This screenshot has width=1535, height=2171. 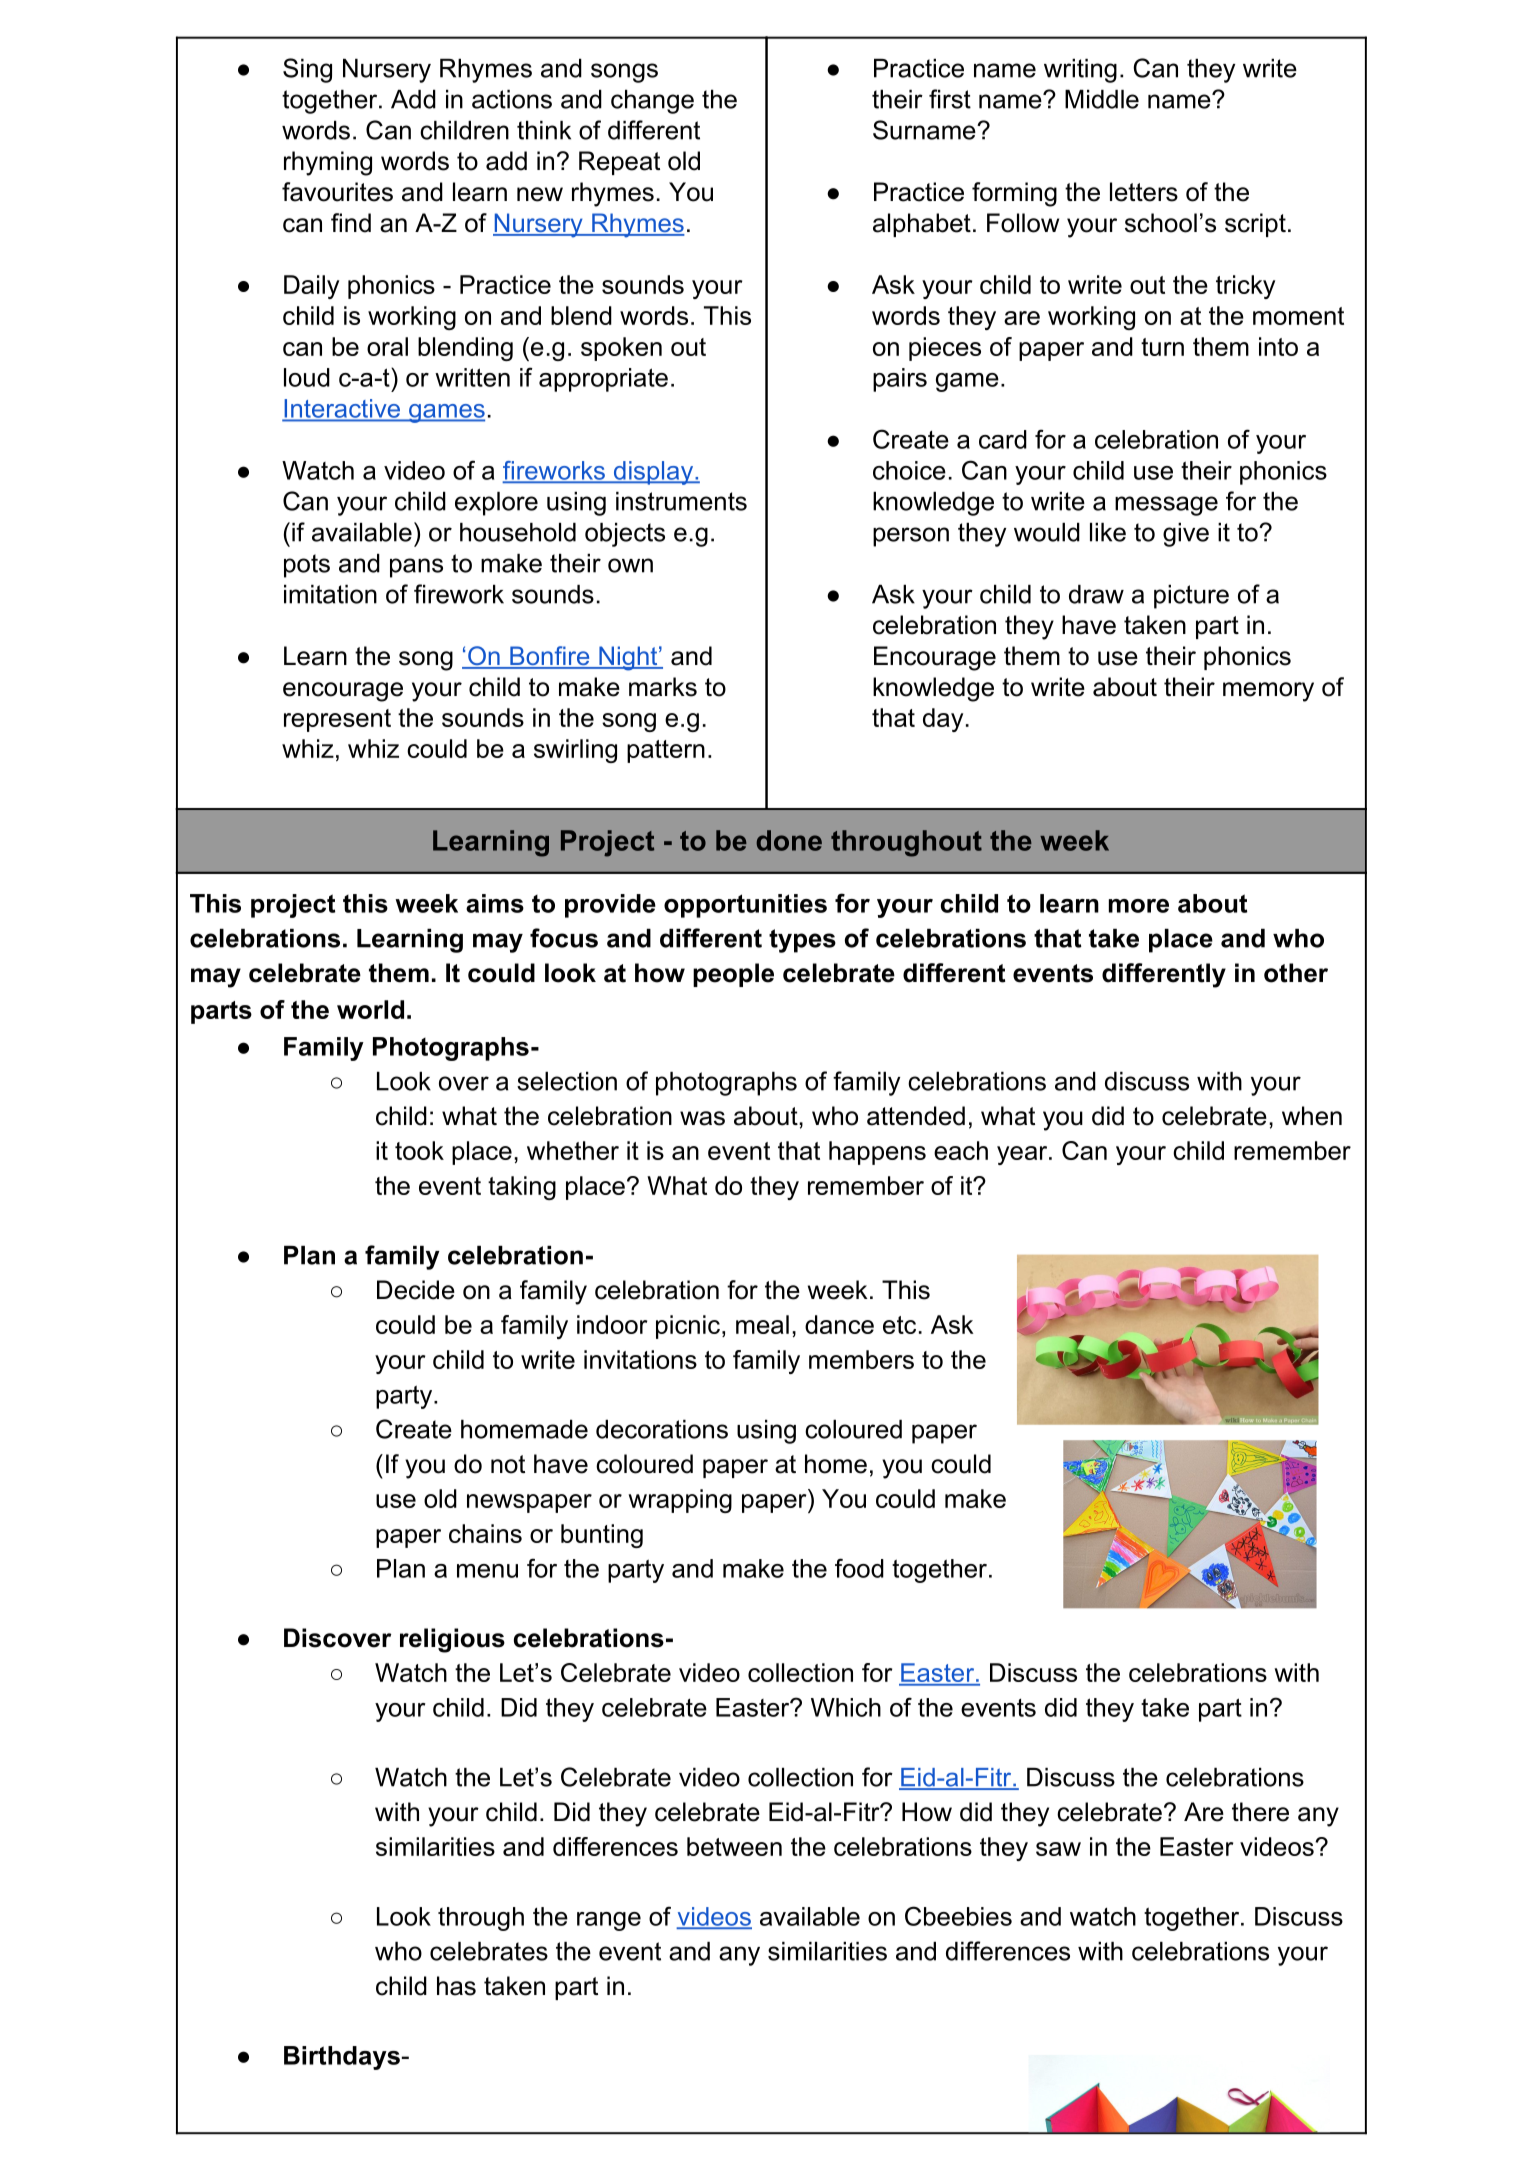 What do you see at coordinates (1191, 597) in the screenshot?
I see `picture` at bounding box center [1191, 597].
